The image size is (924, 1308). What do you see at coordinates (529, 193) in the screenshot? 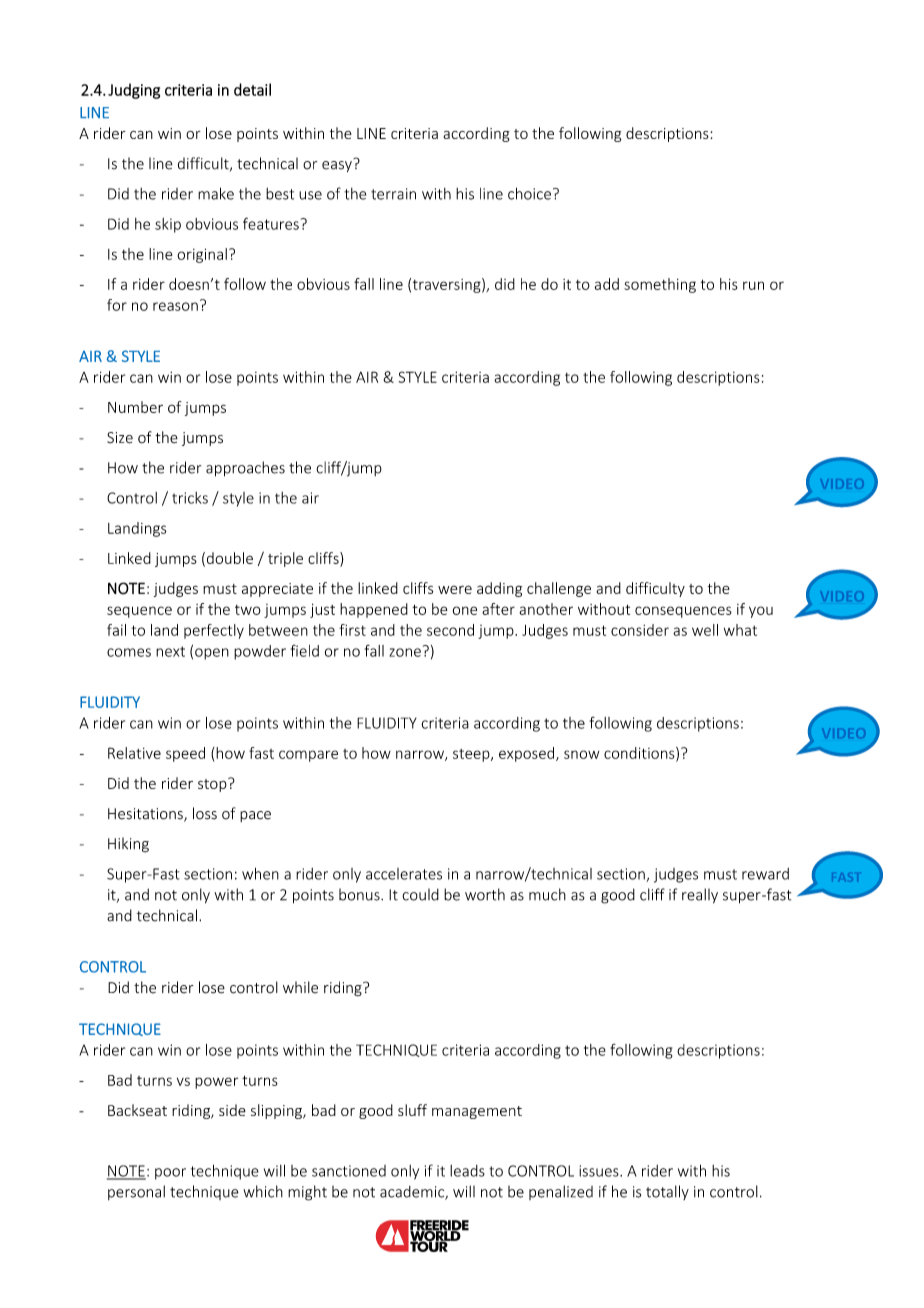
I see `choice` at bounding box center [529, 193].
